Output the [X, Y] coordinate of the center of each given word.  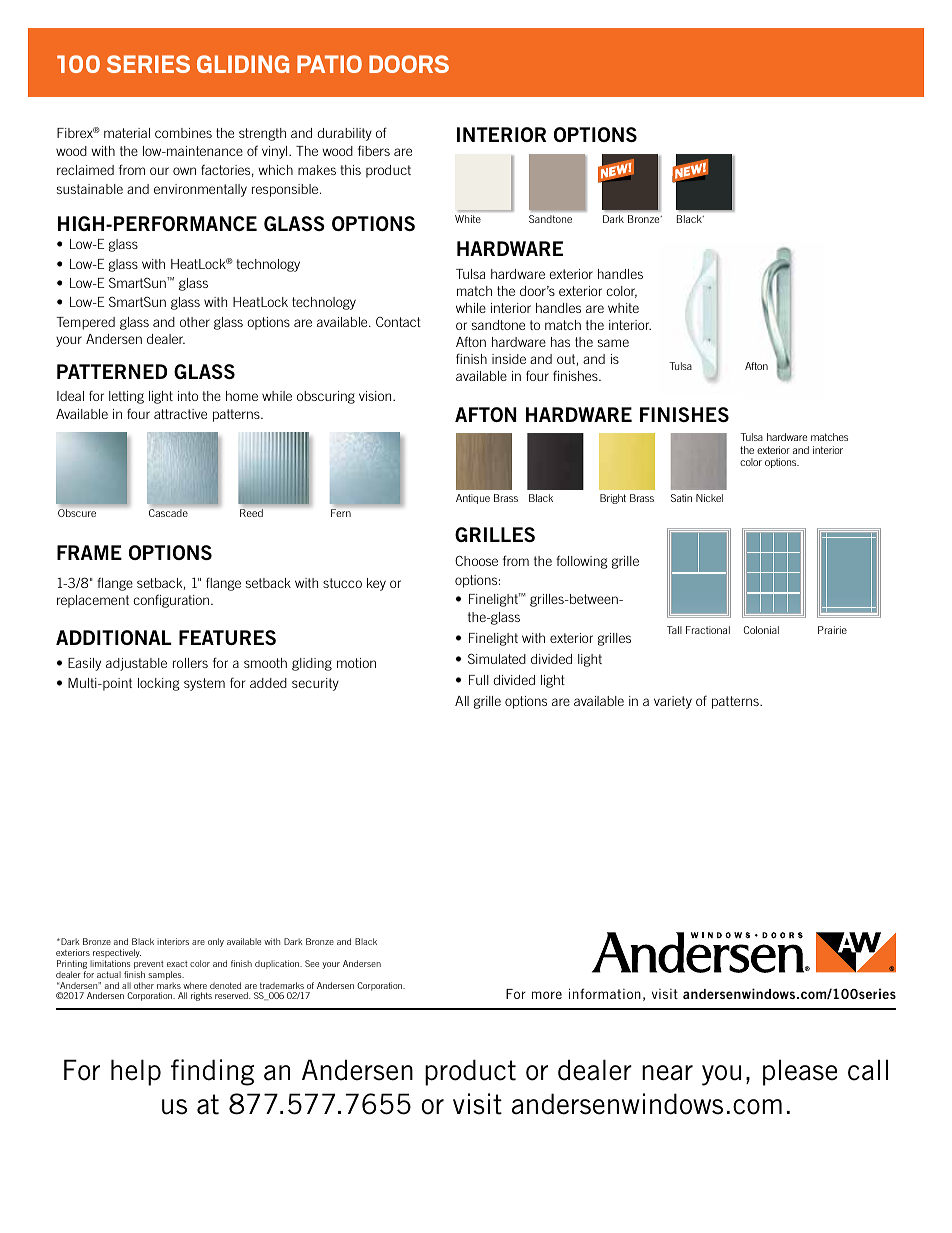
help [136, 1072]
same [613, 343]
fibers [374, 150]
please [800, 1072]
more [547, 995]
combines [183, 133]
